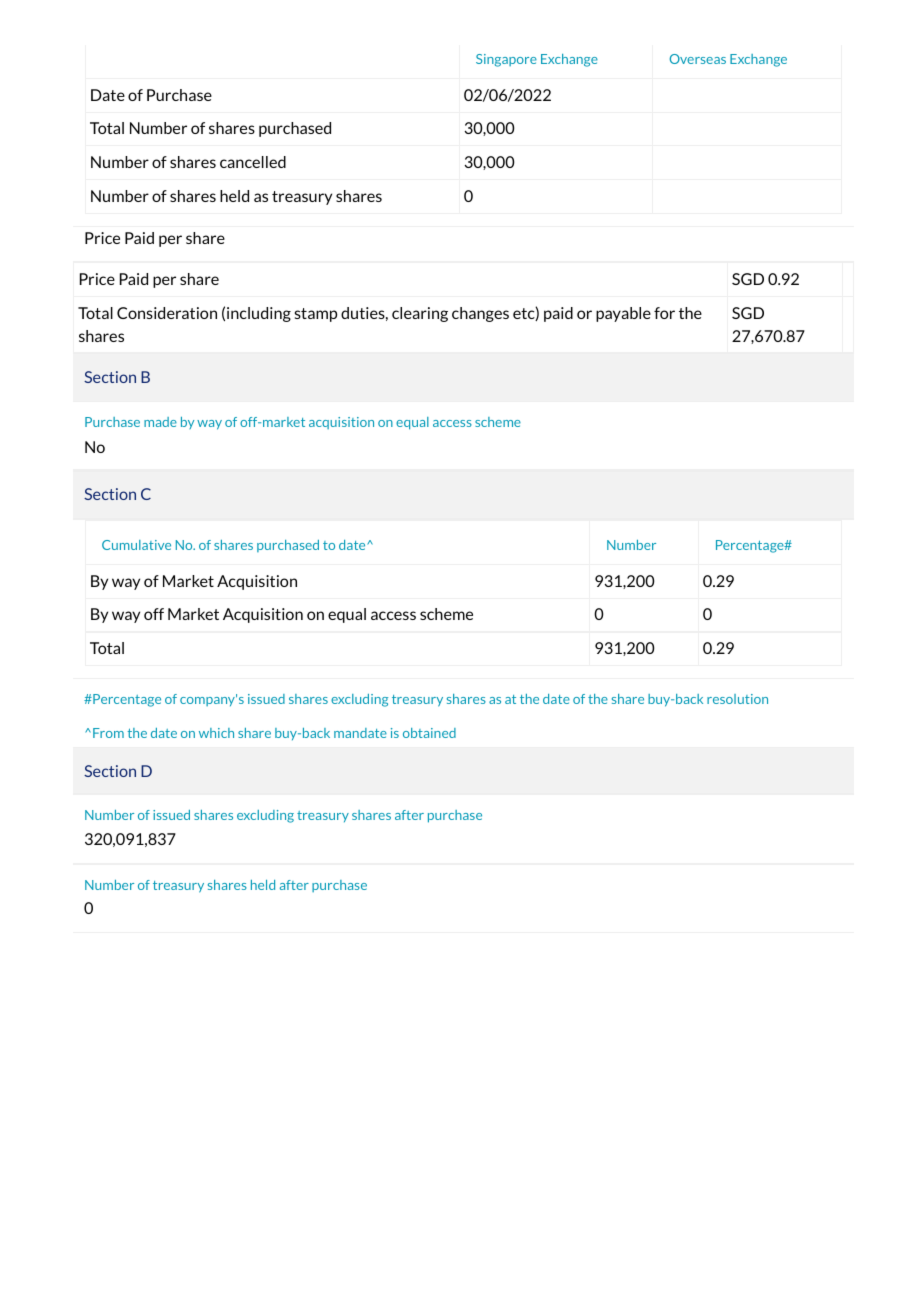  Describe the element at coordinates (253, 162) in the screenshot. I see `cancelled` at that location.
